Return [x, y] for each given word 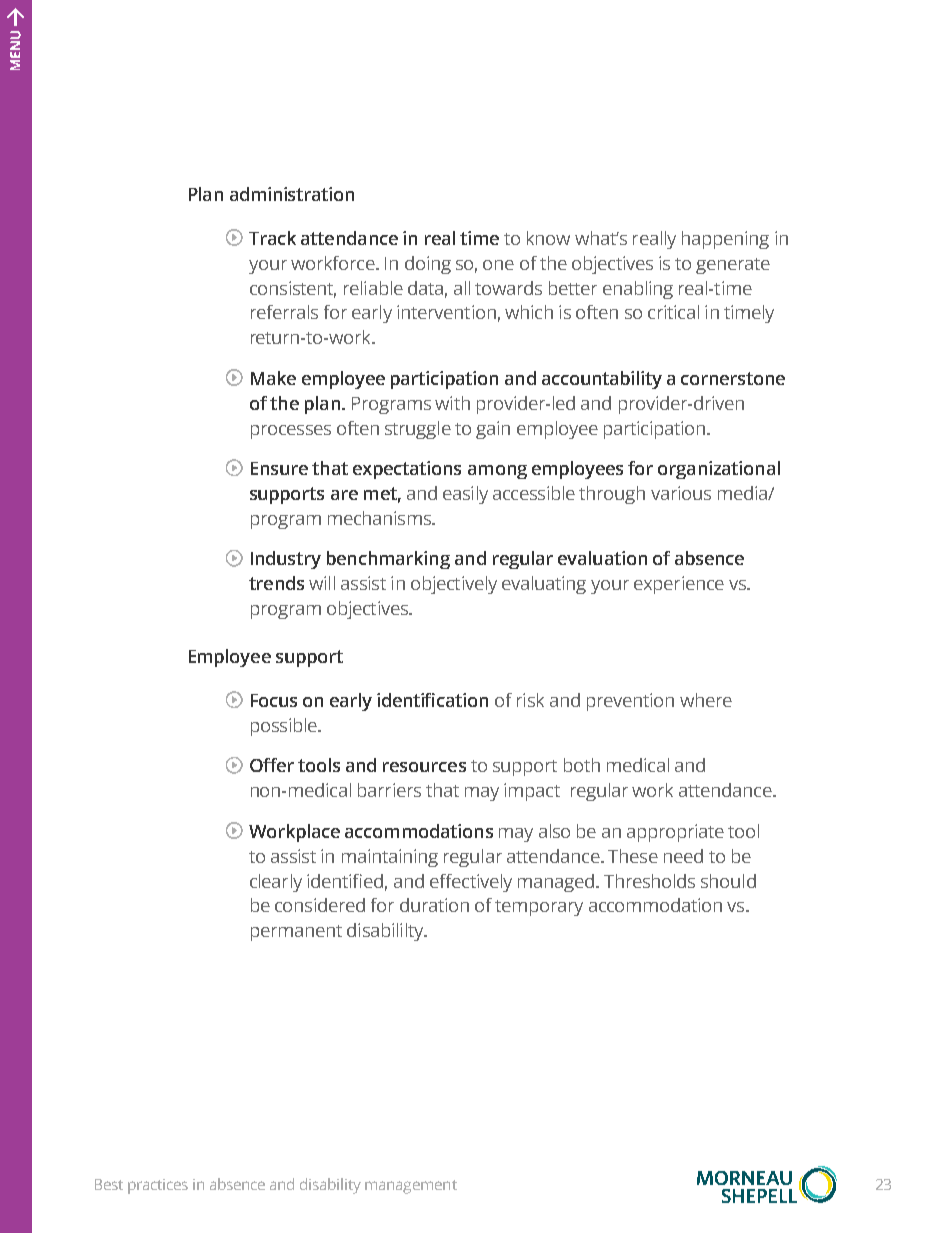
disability [330, 1186]
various [681, 493]
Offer [272, 765]
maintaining [390, 858]
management [411, 1187]
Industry [286, 560]
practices [158, 1186]
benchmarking [388, 560]
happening [725, 240]
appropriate [675, 833]
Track [272, 238]
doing [428, 265]
